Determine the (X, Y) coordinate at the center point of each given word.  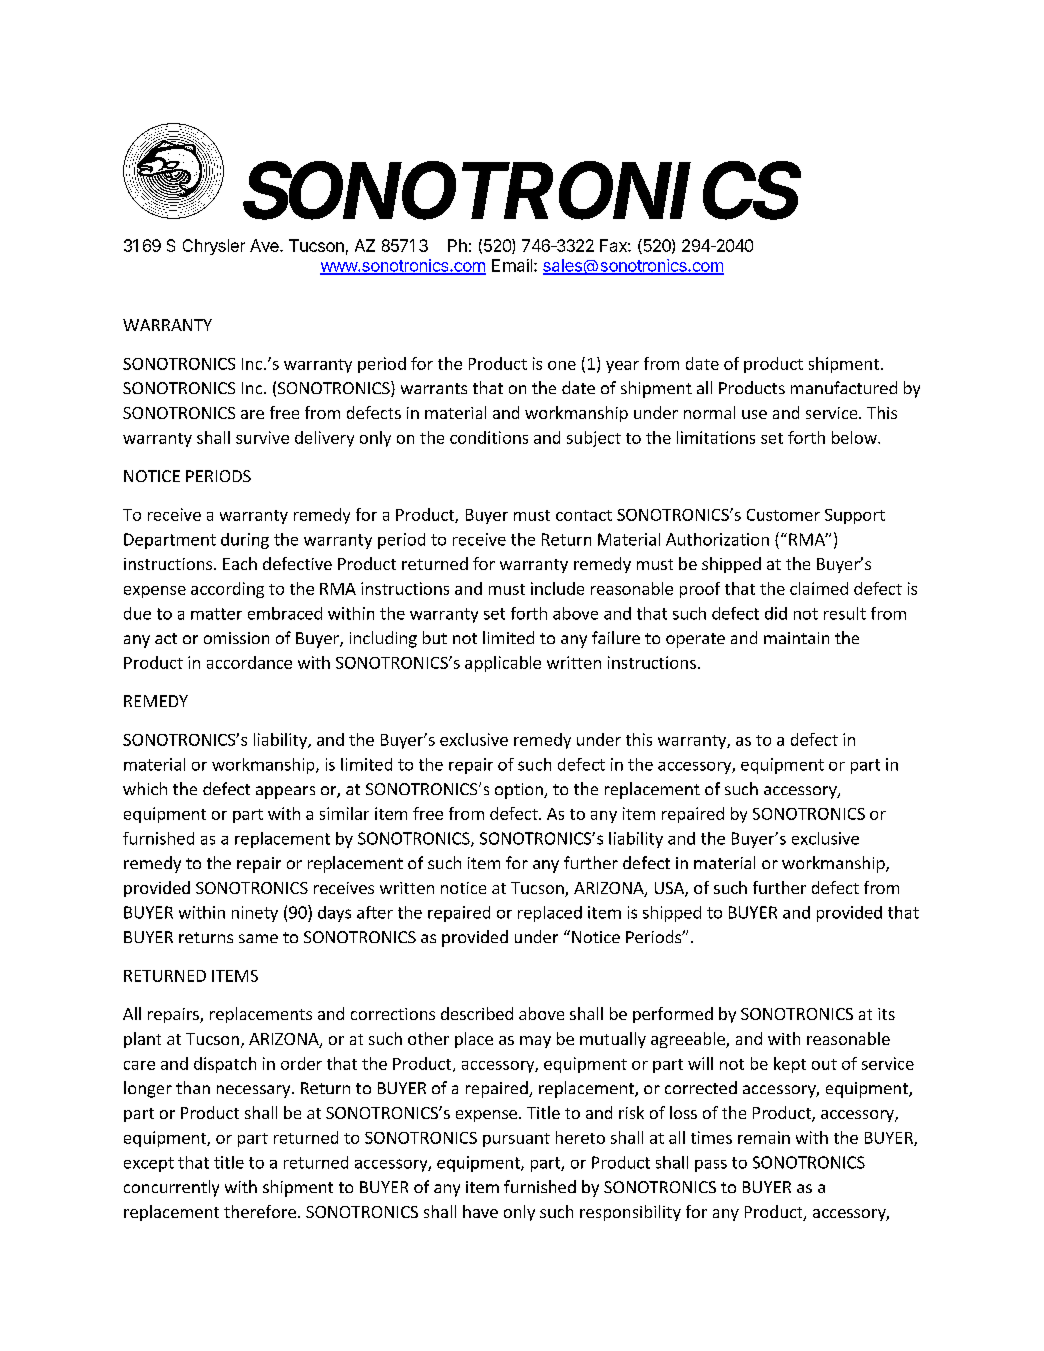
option (520, 791)
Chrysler (214, 247)
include (557, 588)
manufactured (844, 387)
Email (513, 265)
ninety (255, 914)
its (886, 1014)
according (227, 590)
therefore (260, 1211)
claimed (819, 588)
